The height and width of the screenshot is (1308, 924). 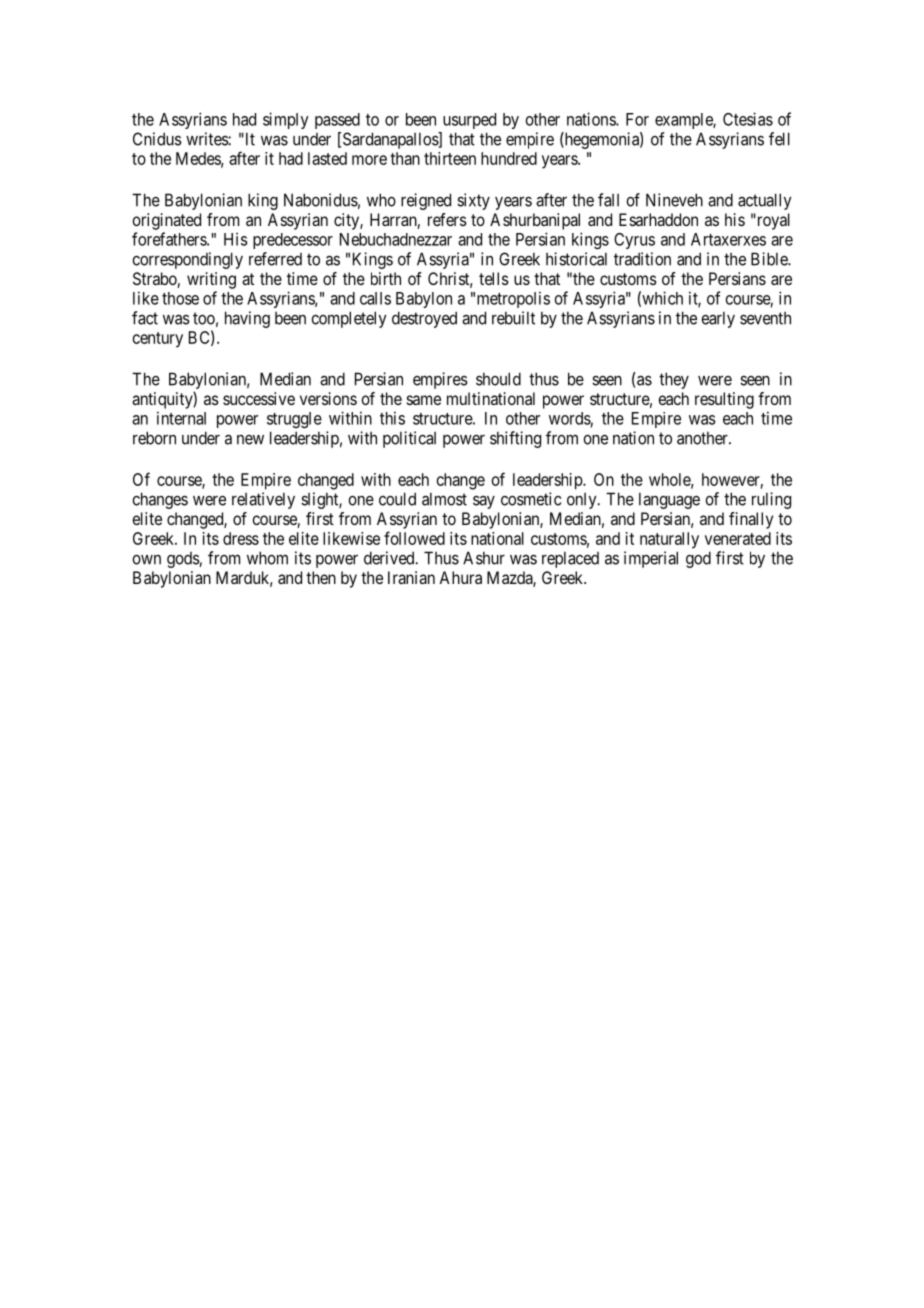 What do you see at coordinates (158, 340) in the screenshot?
I see `century` at bounding box center [158, 340].
